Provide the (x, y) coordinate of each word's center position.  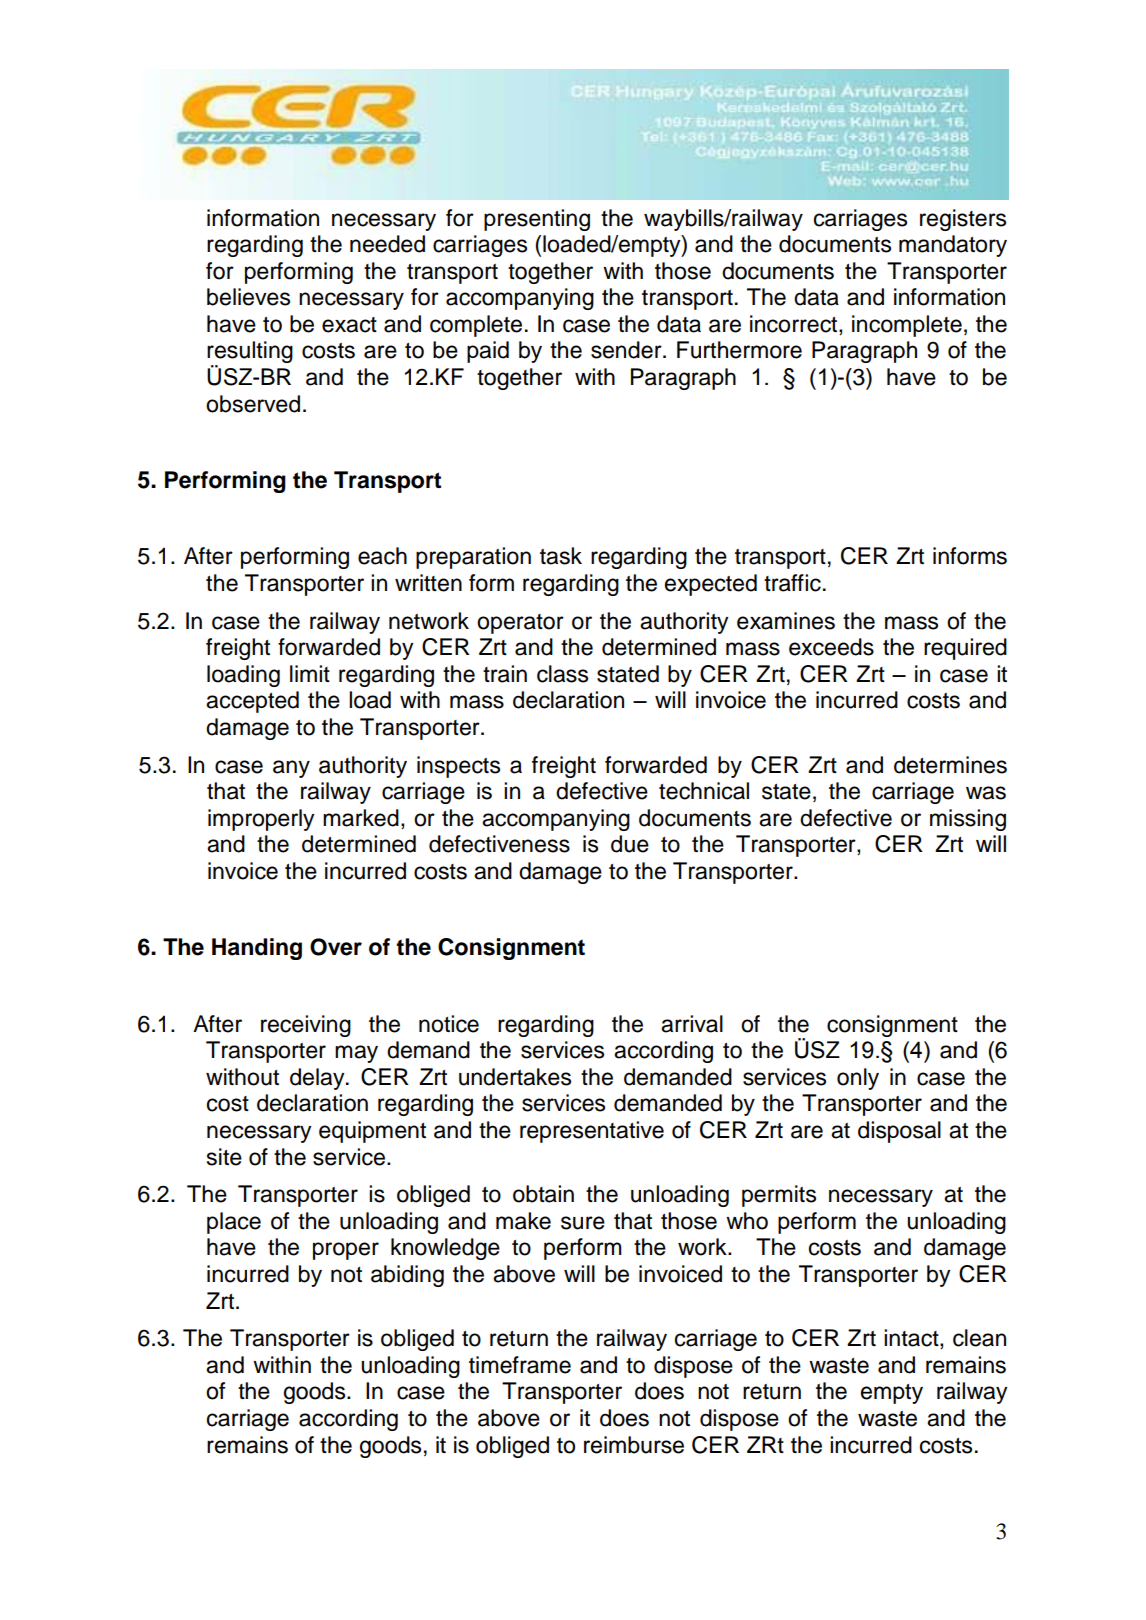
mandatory (953, 246)
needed (387, 244)
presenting (537, 220)
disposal (899, 1132)
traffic (792, 583)
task (561, 556)
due (630, 844)
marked (361, 818)
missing (968, 820)
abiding (407, 1276)
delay (318, 1079)
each (382, 556)
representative (592, 1132)
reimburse (634, 1445)
